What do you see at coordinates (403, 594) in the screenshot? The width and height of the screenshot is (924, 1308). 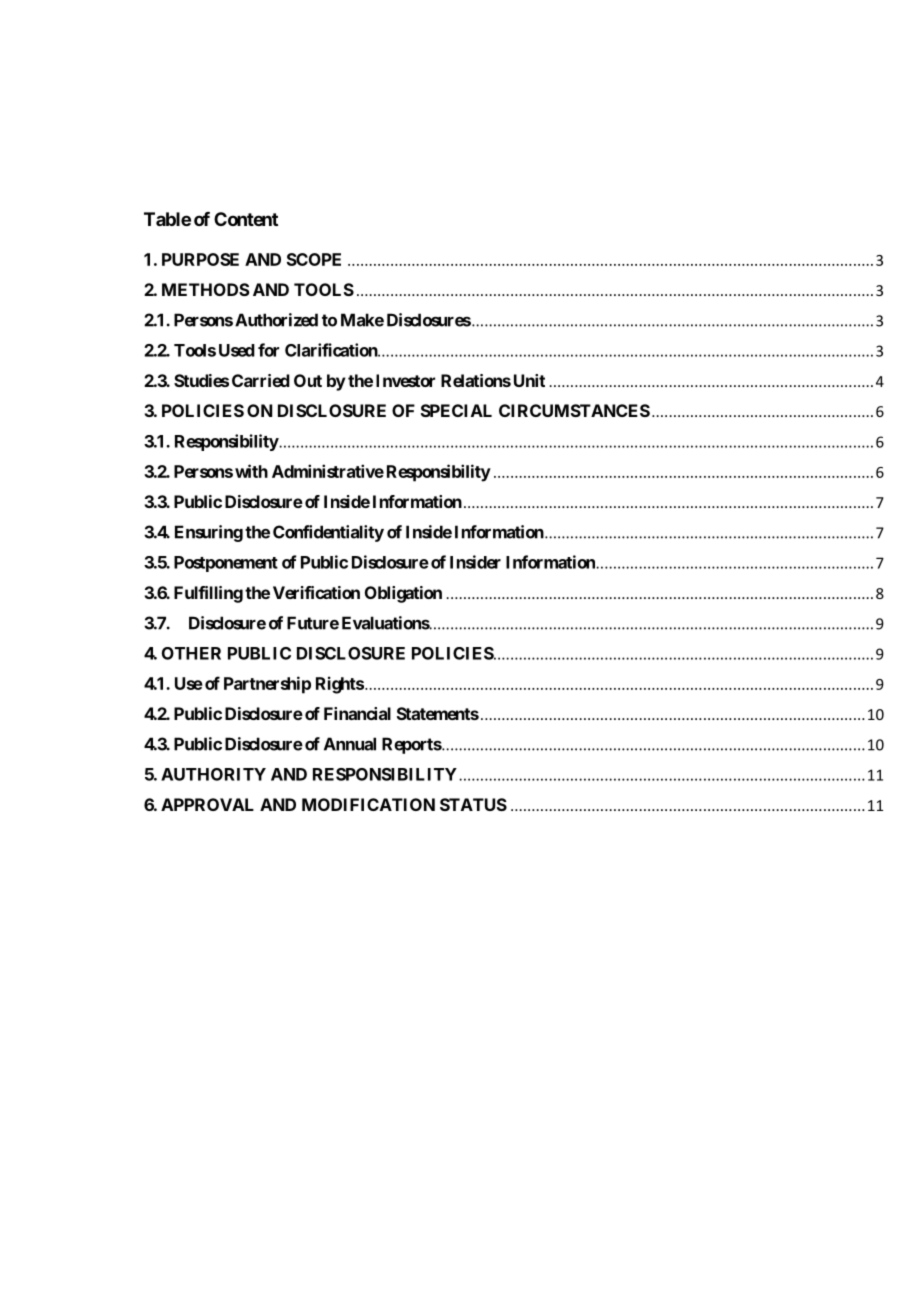 I see `Obligation` at bounding box center [403, 594].
